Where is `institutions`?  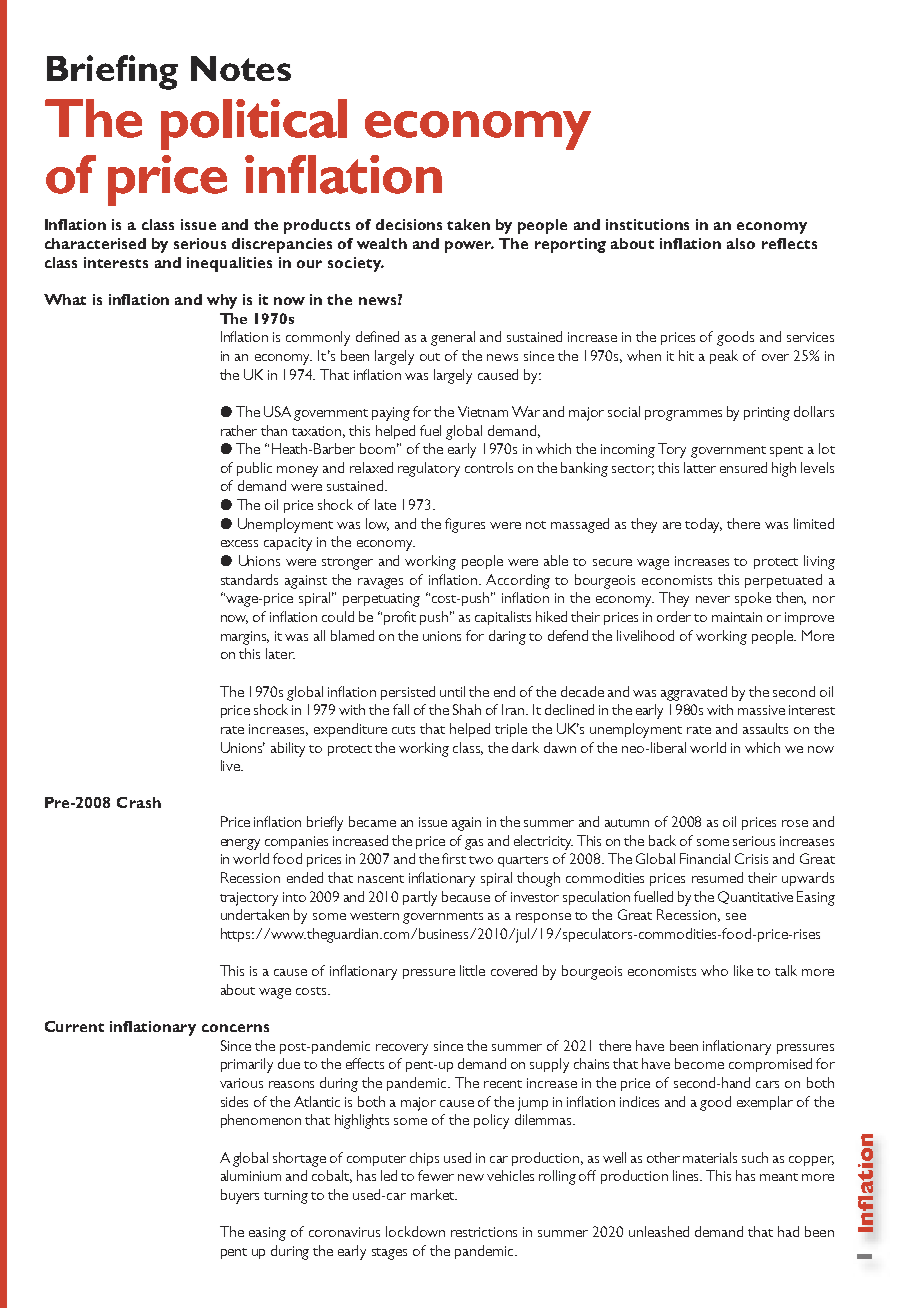 institutions is located at coordinates (647, 224).
